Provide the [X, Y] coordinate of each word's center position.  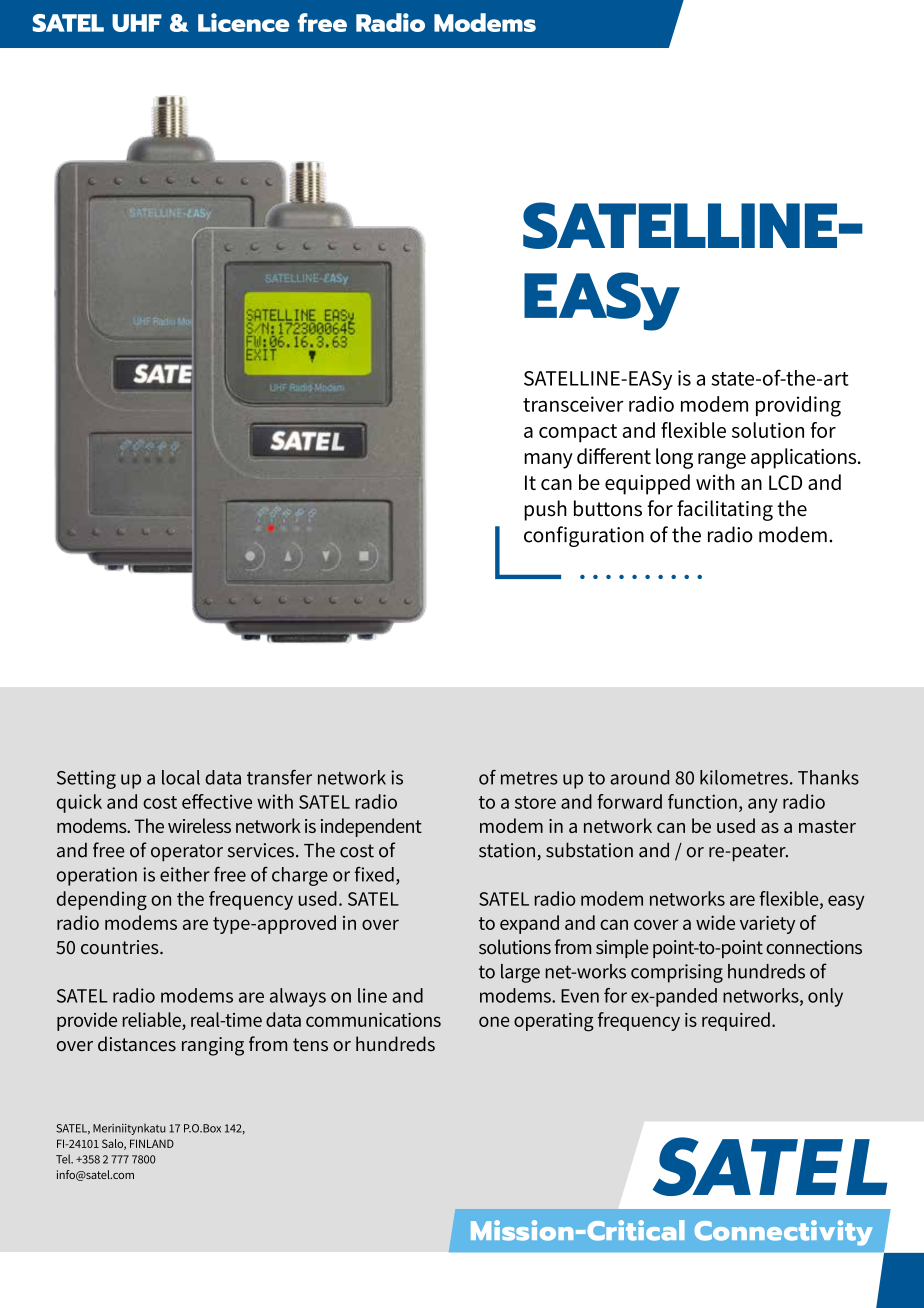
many [548, 461]
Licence [244, 22]
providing [798, 406]
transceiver [573, 404]
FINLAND [152, 1143]
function [702, 801]
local [181, 777]
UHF [137, 23]
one [494, 1021]
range [722, 461]
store [535, 802]
